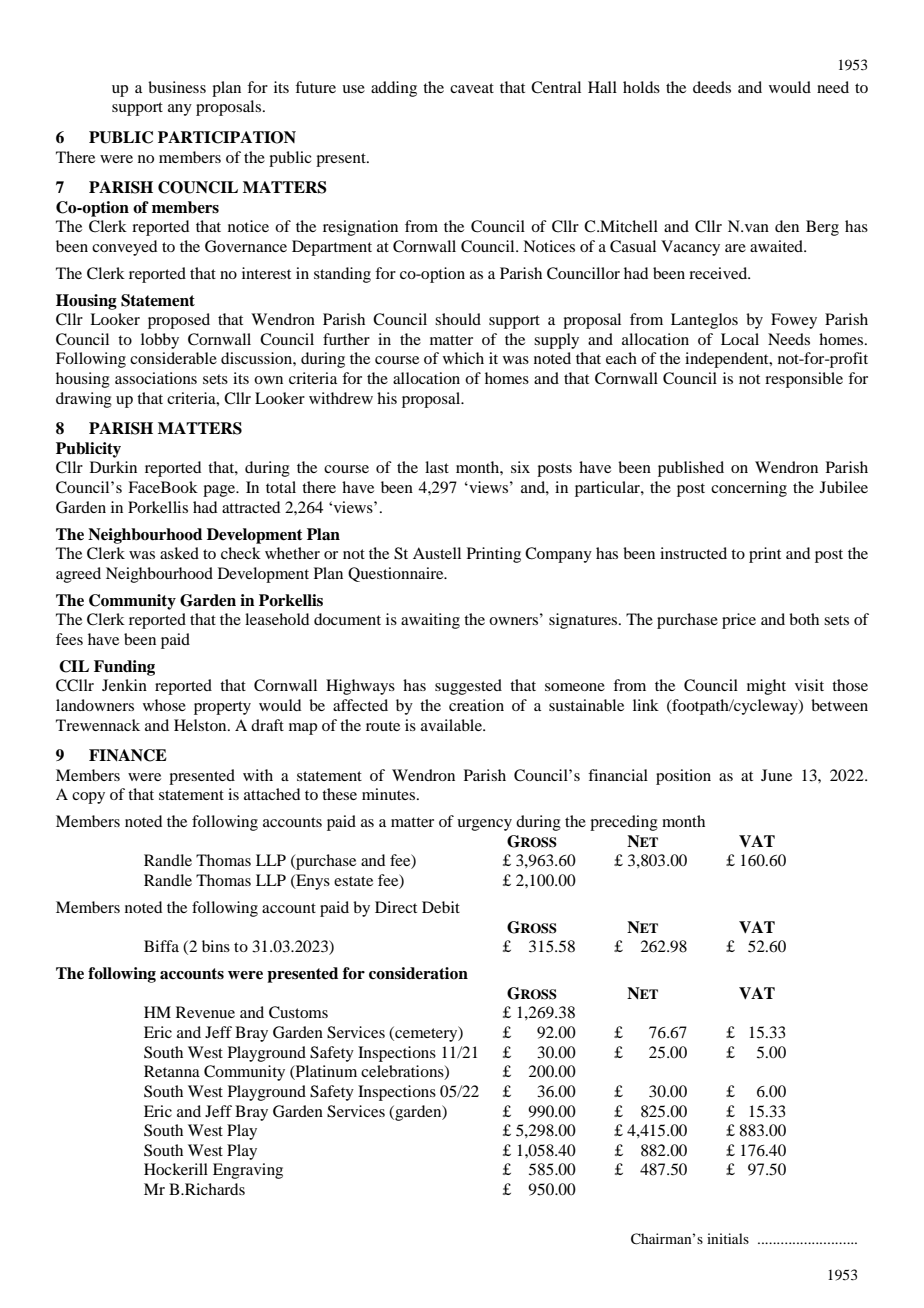 This screenshot has height=1308, width=924. What do you see at coordinates (776, 775) in the screenshot?
I see `June` at bounding box center [776, 775].
